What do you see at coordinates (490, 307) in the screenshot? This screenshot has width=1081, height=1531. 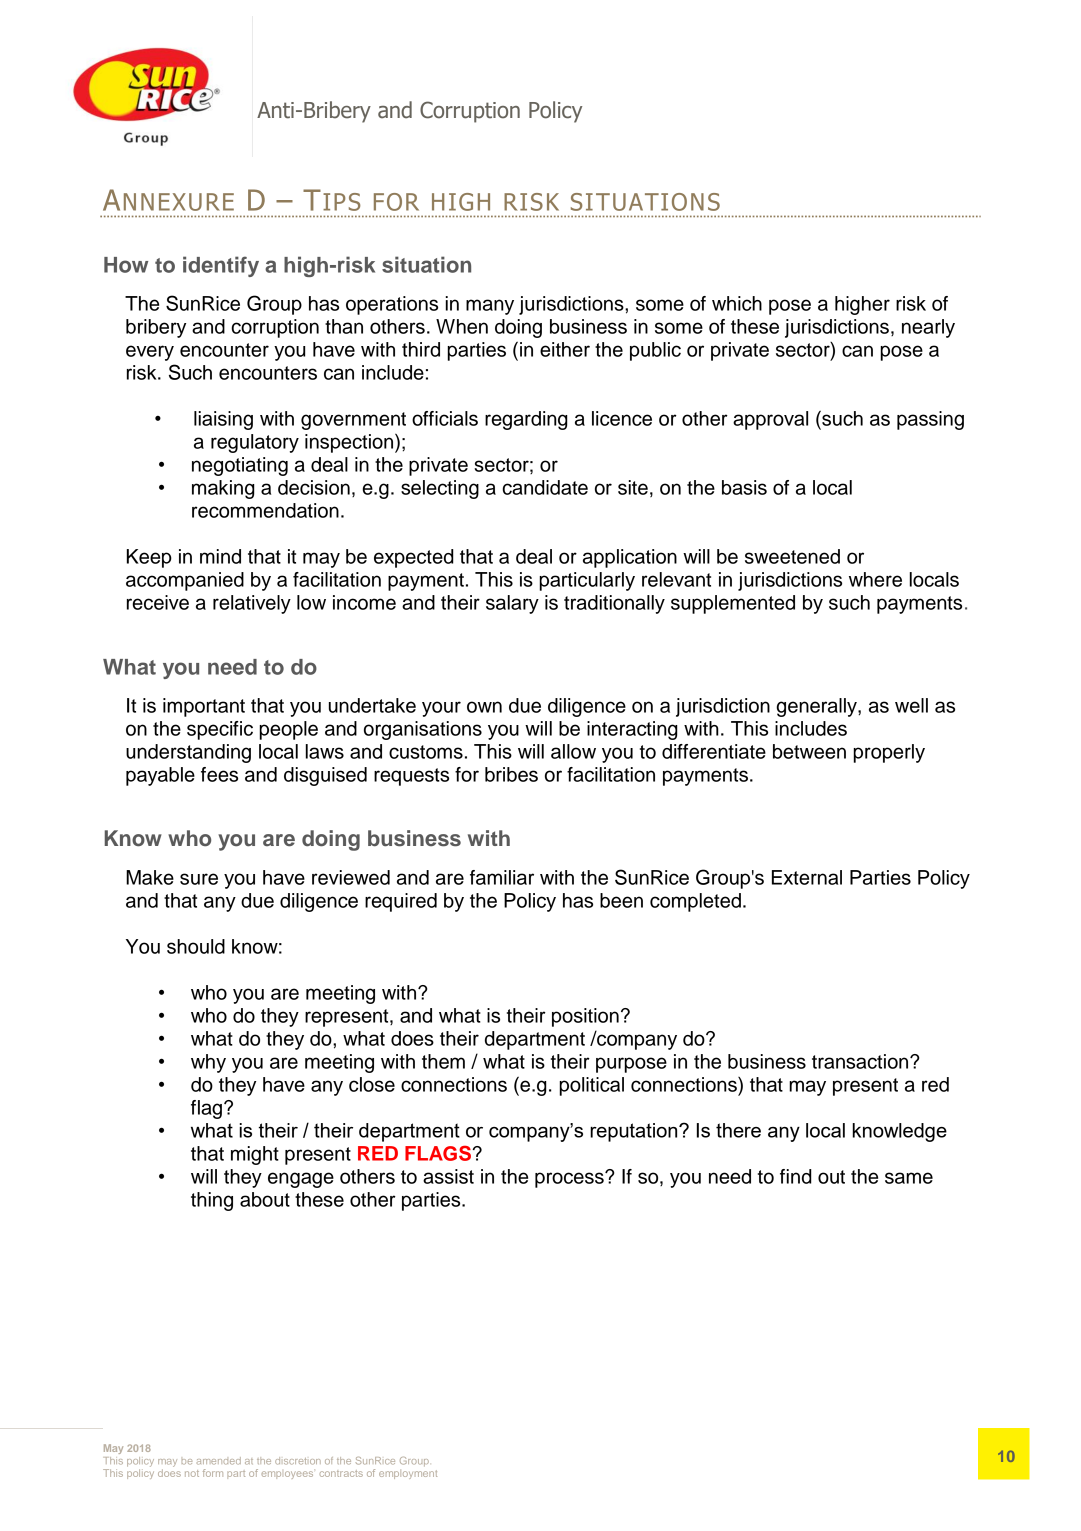 I see `many` at bounding box center [490, 307].
